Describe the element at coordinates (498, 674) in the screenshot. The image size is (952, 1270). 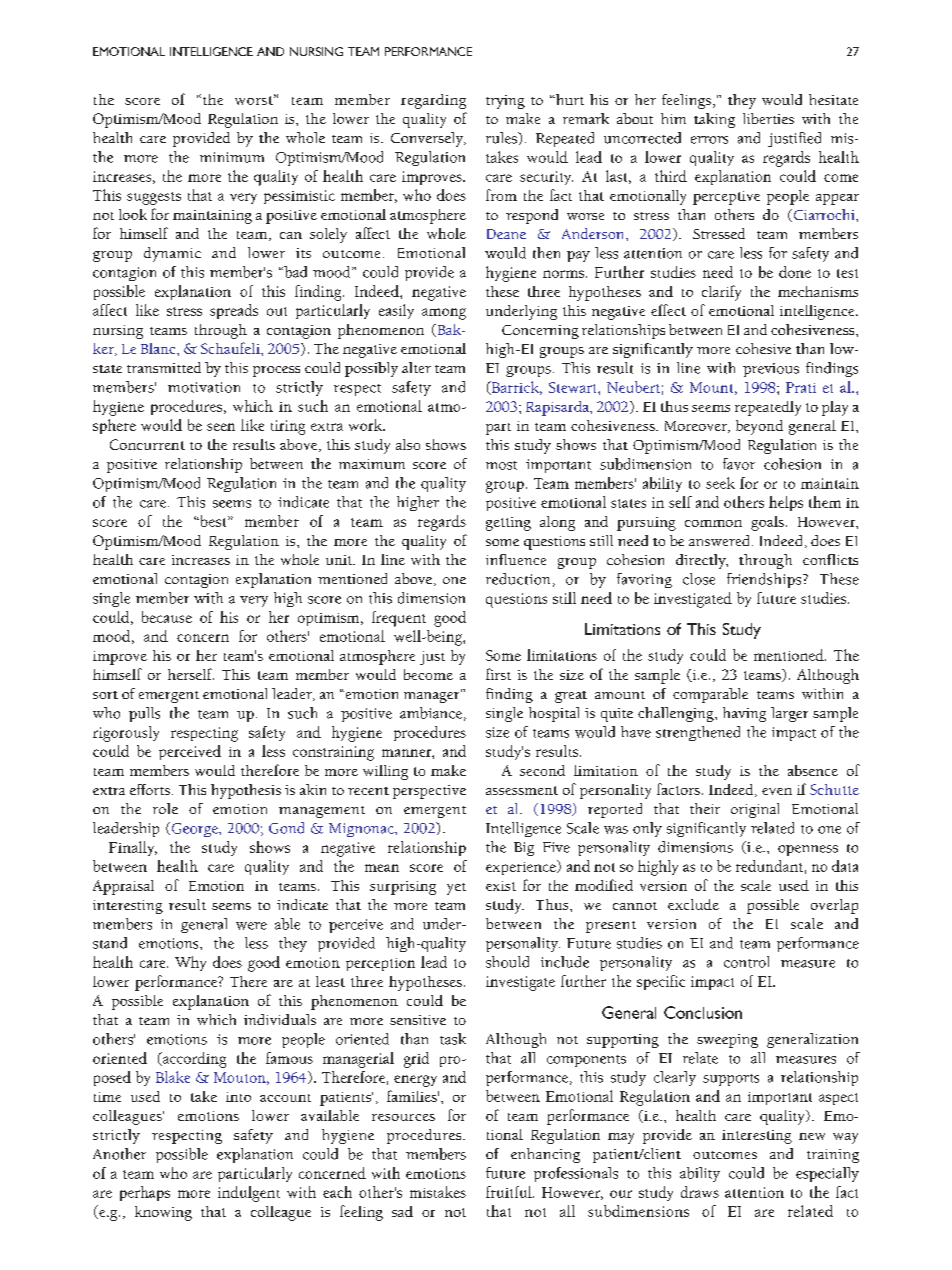
I see `first` at that location.
